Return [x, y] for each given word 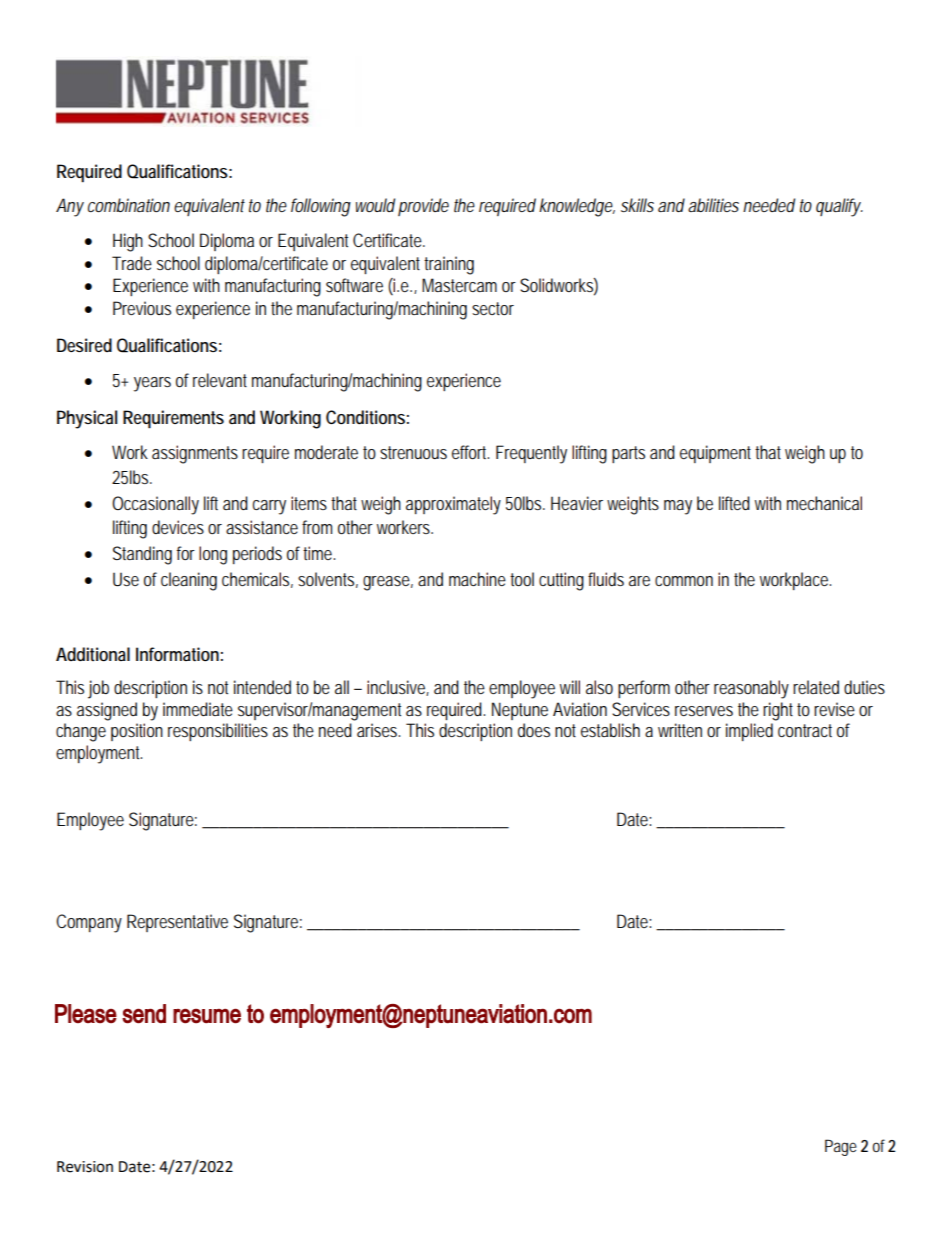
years [152, 384]
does [534, 730]
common [684, 581]
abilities [713, 205]
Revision [85, 1167]
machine [477, 579]
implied [749, 732]
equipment [715, 454]
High [128, 242]
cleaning [189, 581]
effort [470, 452]
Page [841, 1147]
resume [207, 1016]
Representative [177, 923]
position [137, 732]
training [449, 265]
